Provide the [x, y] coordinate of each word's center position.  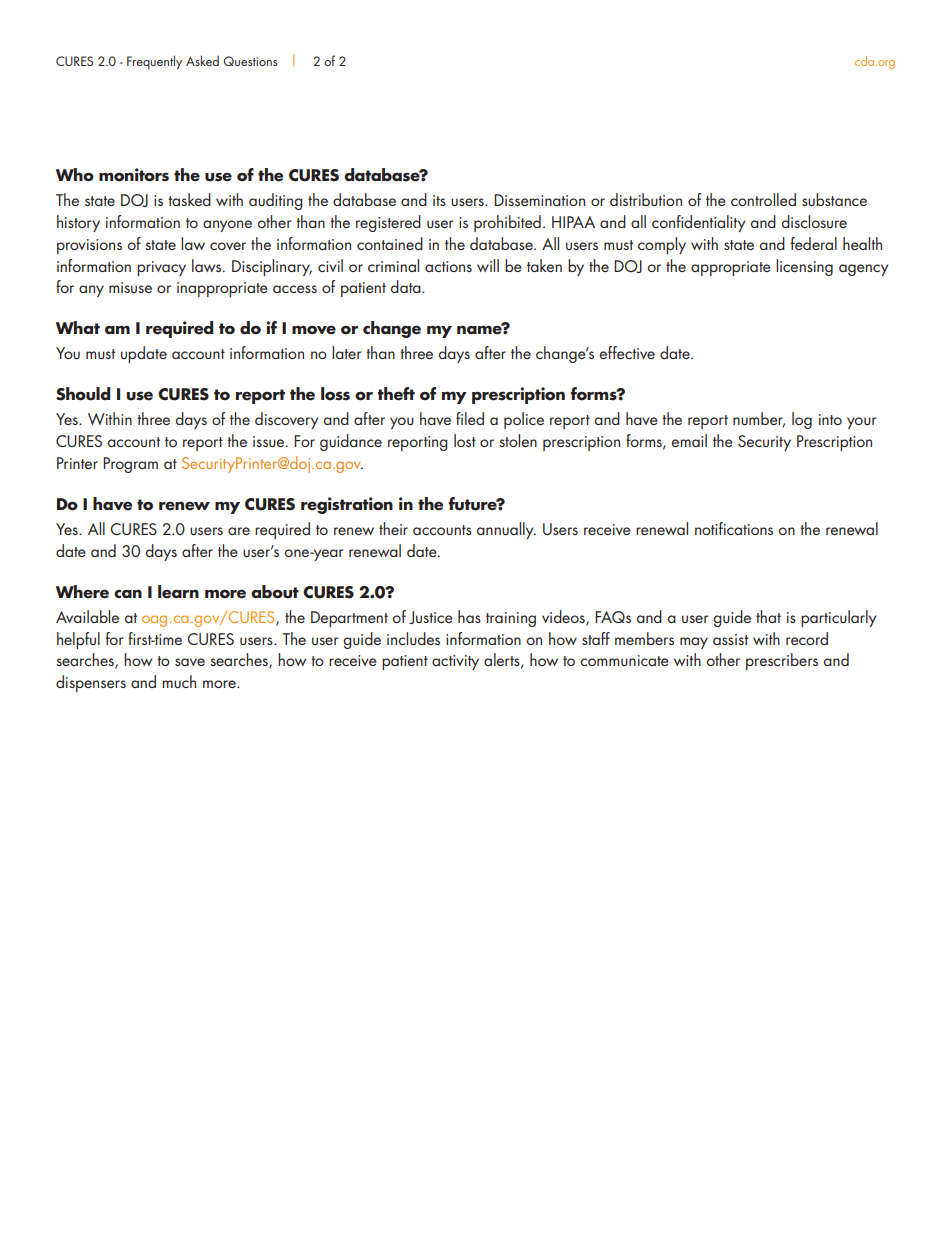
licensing [804, 267]
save [190, 662]
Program [130, 465]
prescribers [782, 661]
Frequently [154, 62]
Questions [250, 61]
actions [448, 266]
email [689, 440]
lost [465, 440]
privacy [161, 268]
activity [455, 662]
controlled [763, 199]
